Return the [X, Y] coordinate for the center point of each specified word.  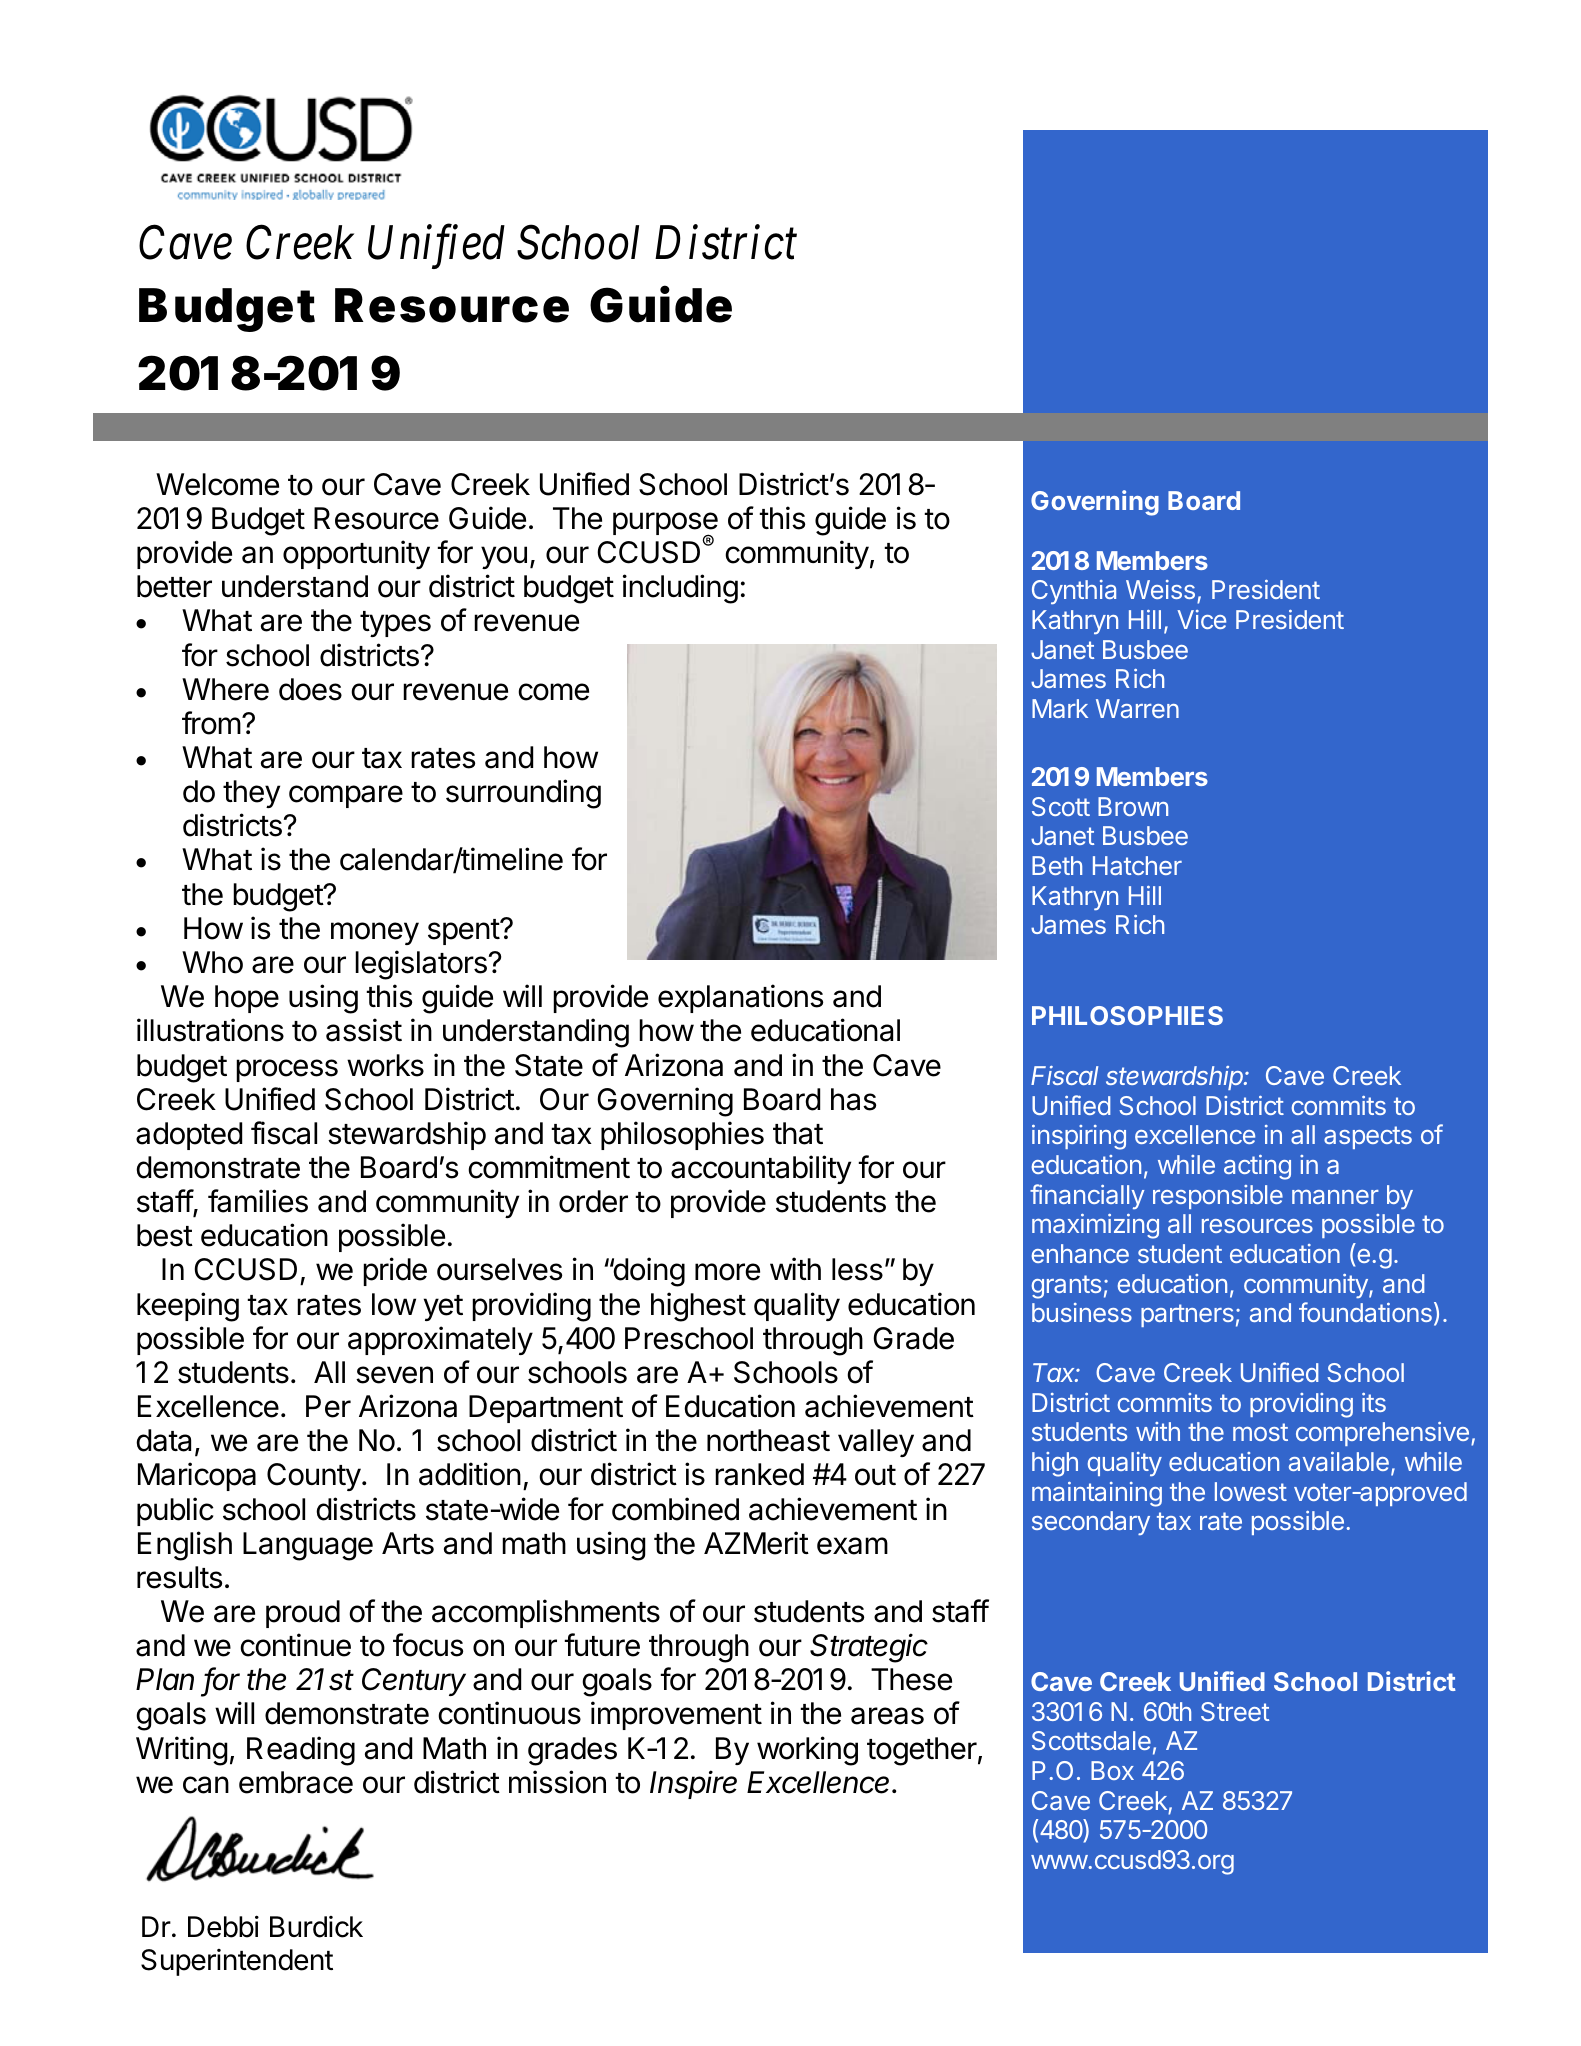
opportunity [356, 554]
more [727, 1272]
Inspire [693, 1784]
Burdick [316, 1927]
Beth [1057, 865]
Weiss [1160, 589]
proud [303, 1614]
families [258, 1201]
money [375, 933]
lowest [1251, 1491]
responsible [1218, 1197]
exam [852, 1546]
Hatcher [1137, 865]
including [680, 589]
